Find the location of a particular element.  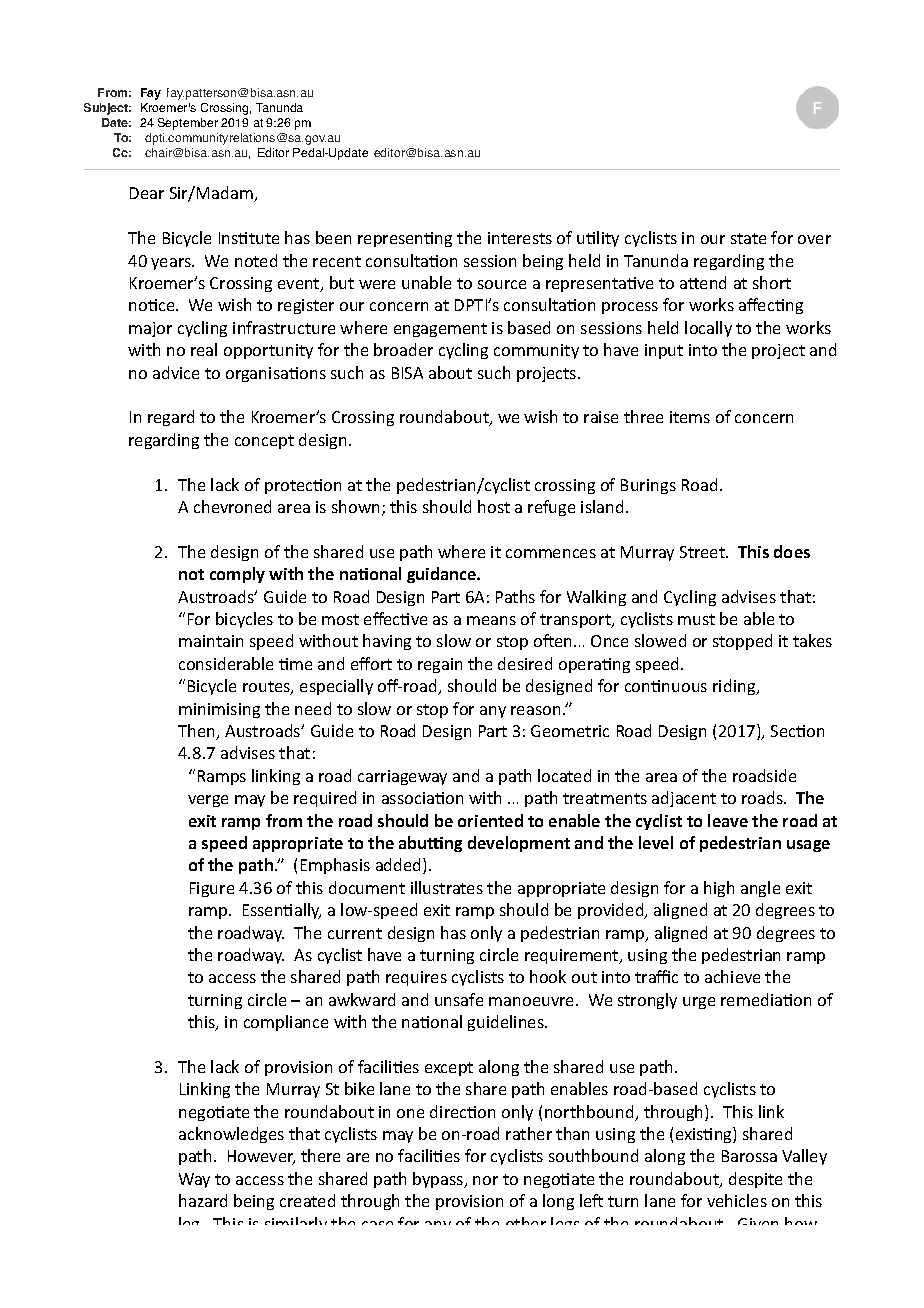

September is located at coordinates (188, 124).
